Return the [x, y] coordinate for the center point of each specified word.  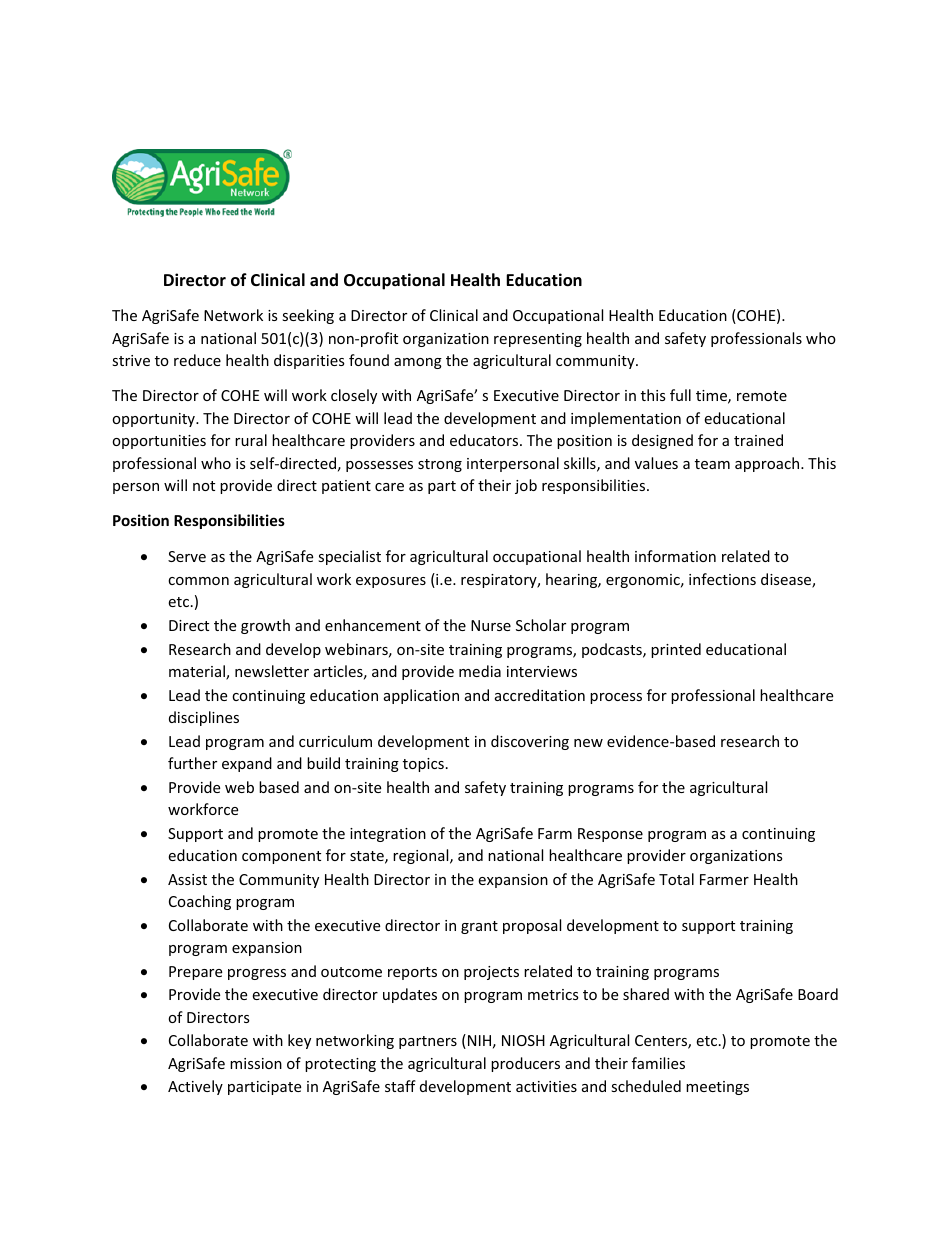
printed [676, 650]
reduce [197, 360]
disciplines [204, 718]
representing [538, 340]
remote [762, 396]
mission [256, 1063]
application [421, 696]
